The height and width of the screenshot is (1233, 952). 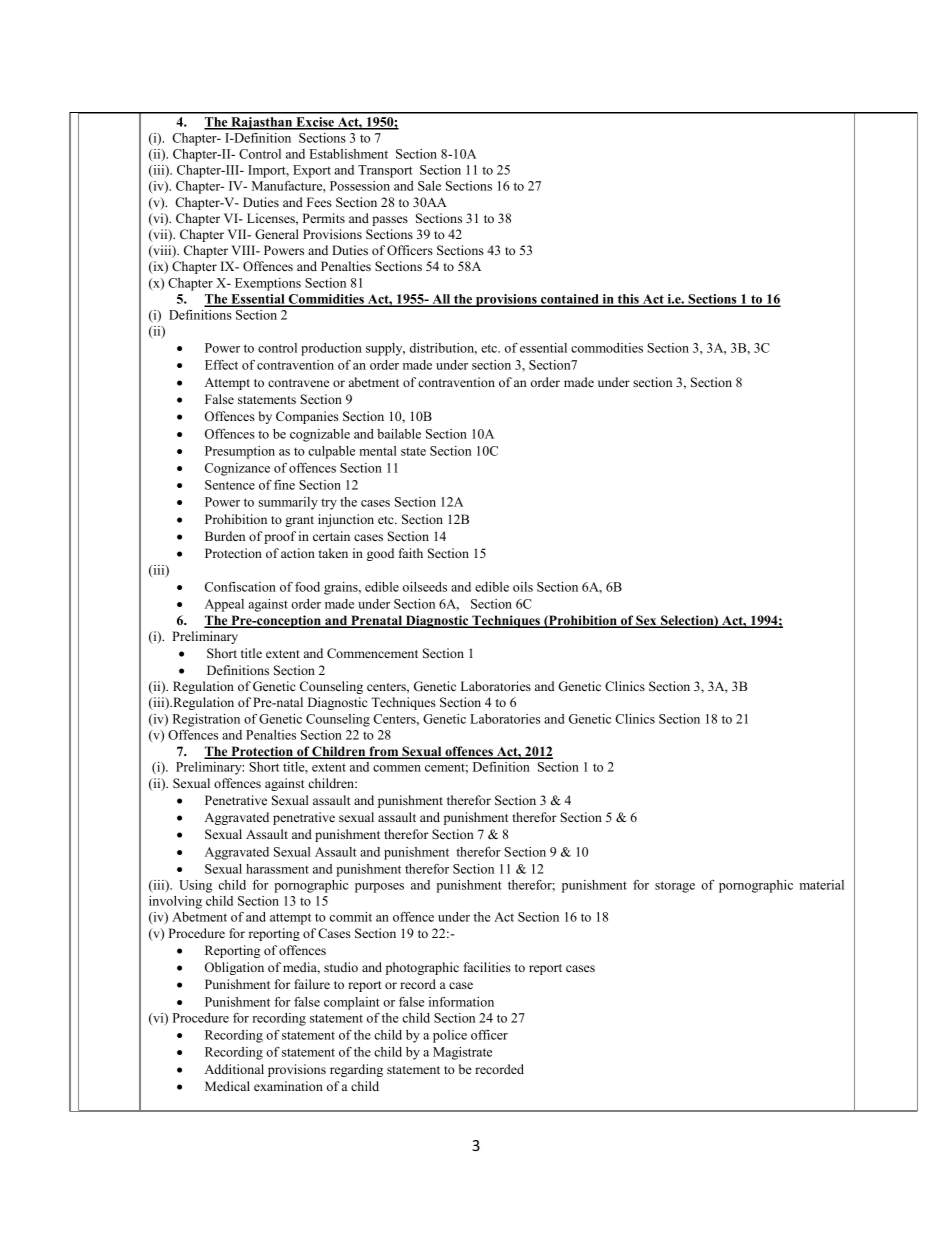 What do you see at coordinates (607, 348) in the screenshot?
I see `commodities` at bounding box center [607, 348].
